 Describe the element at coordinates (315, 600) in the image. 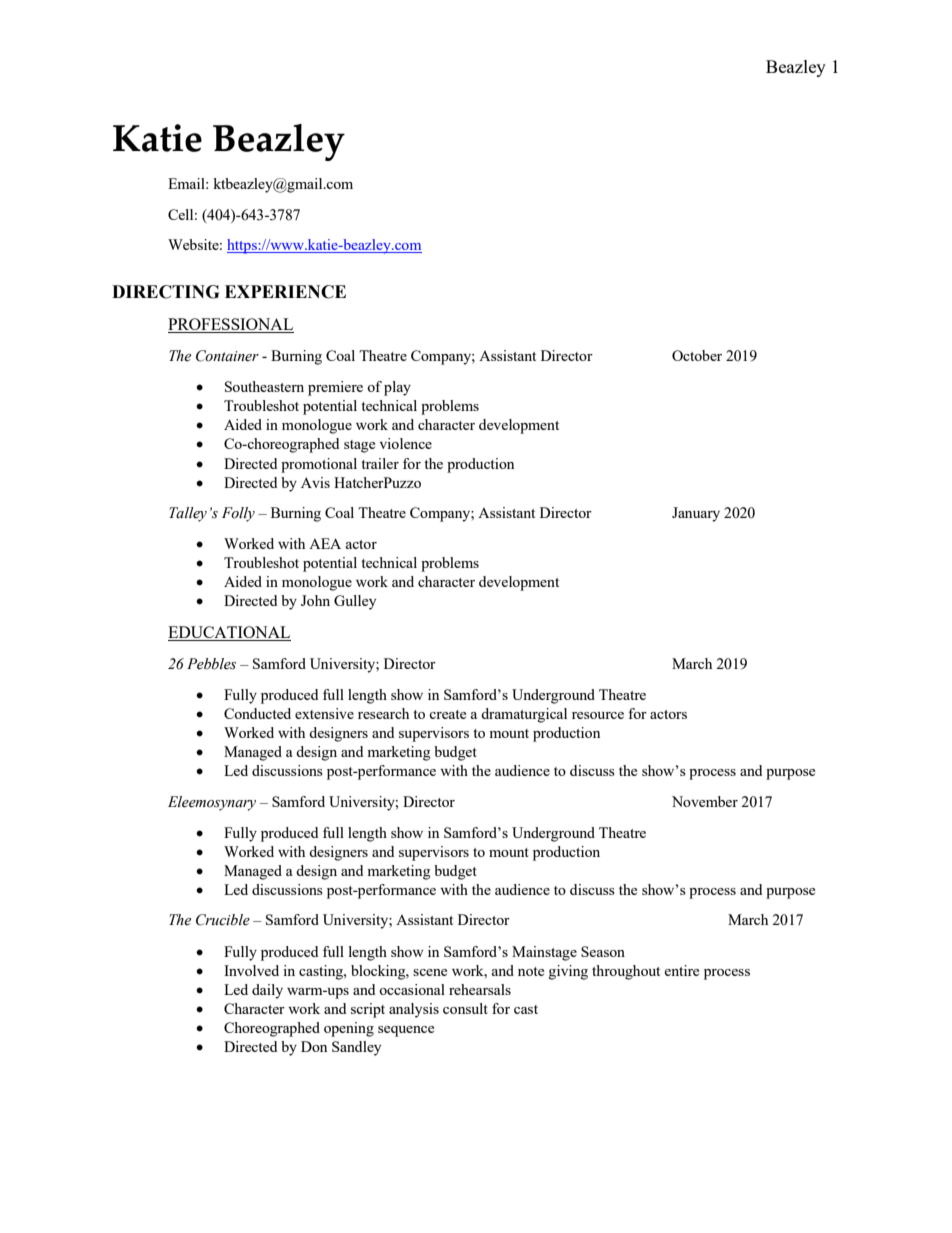

I see `John` at that location.
